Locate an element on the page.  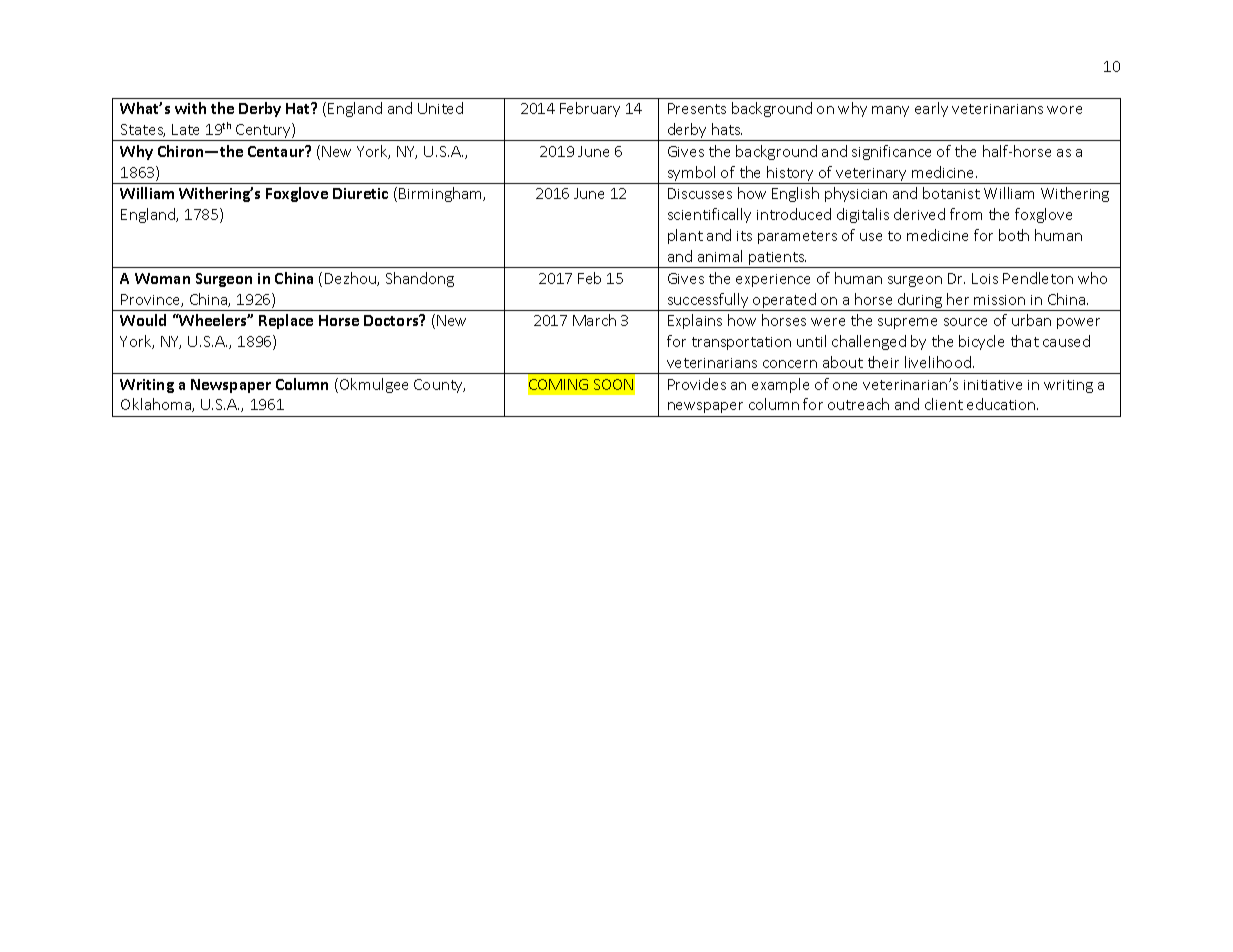
Late is located at coordinates (185, 129).
